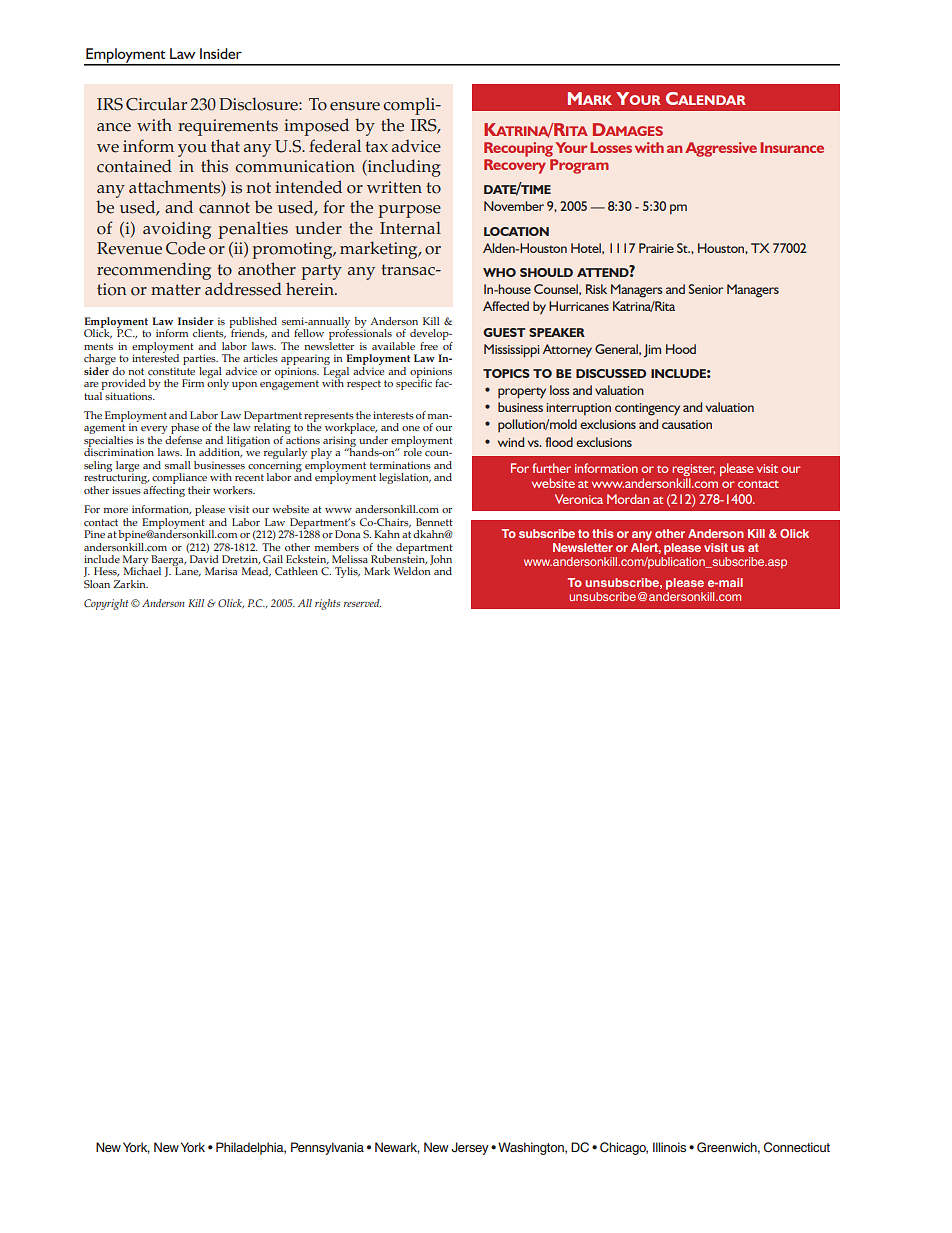  I want to click on Aggressive, so click(721, 149).
